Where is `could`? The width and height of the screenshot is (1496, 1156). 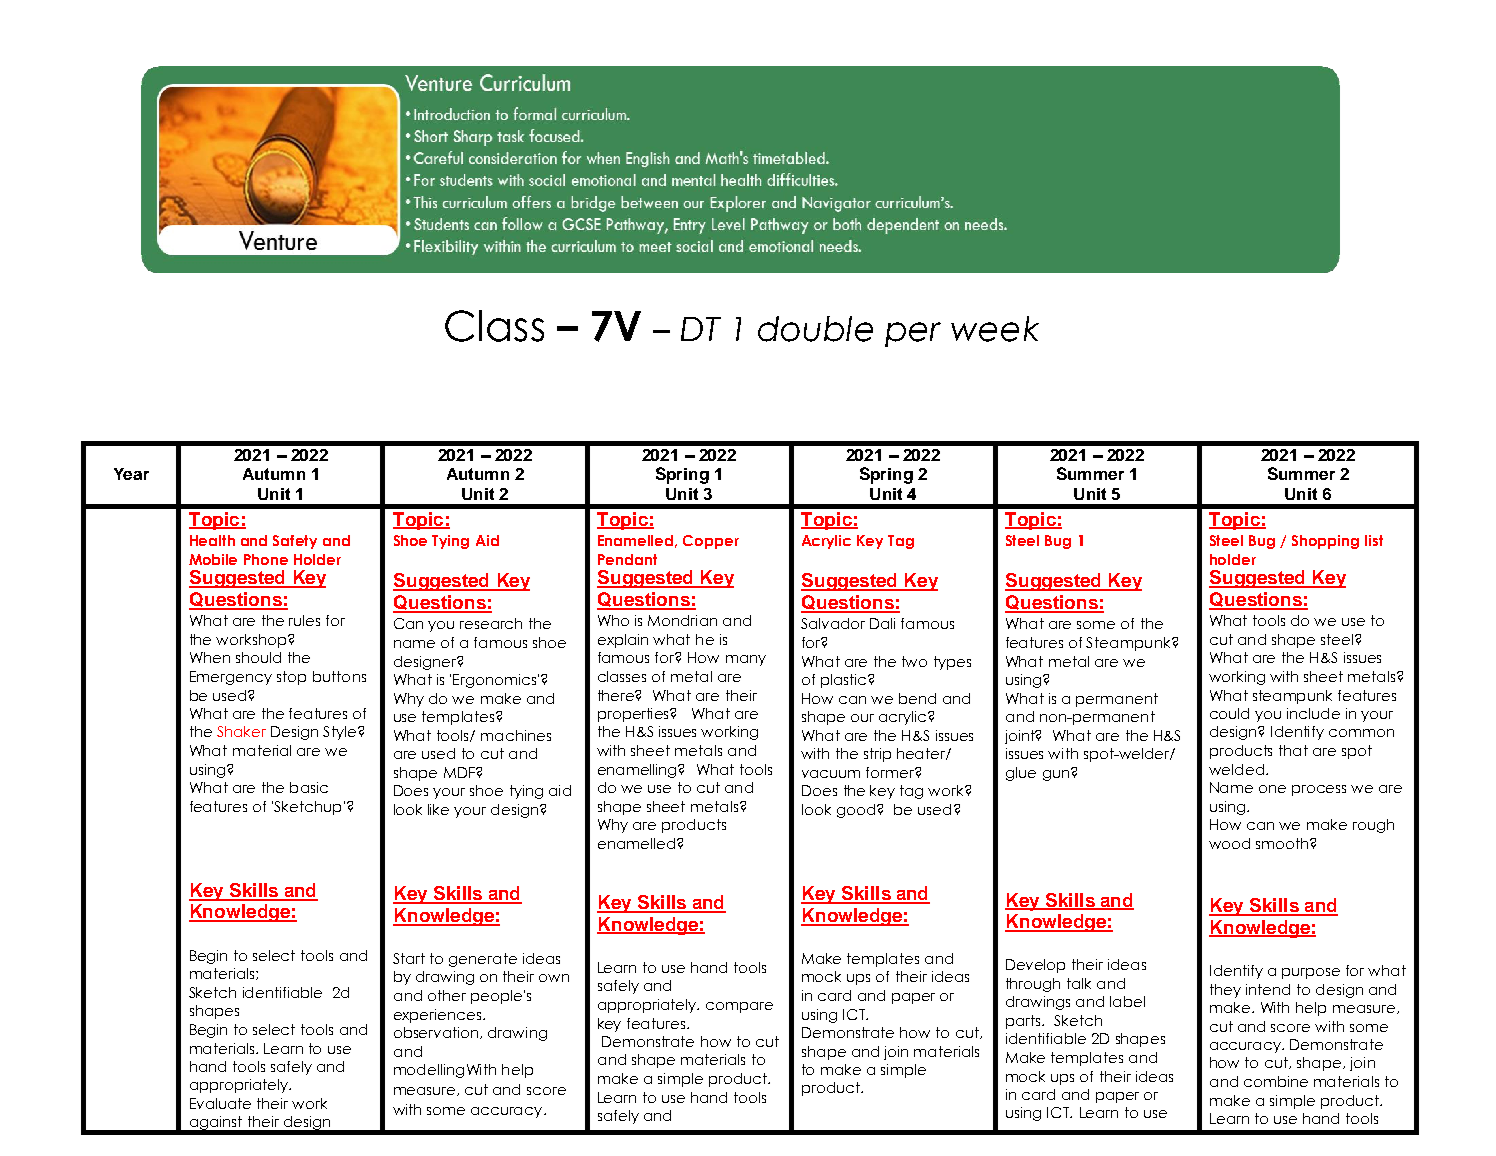 could is located at coordinates (1229, 713).
